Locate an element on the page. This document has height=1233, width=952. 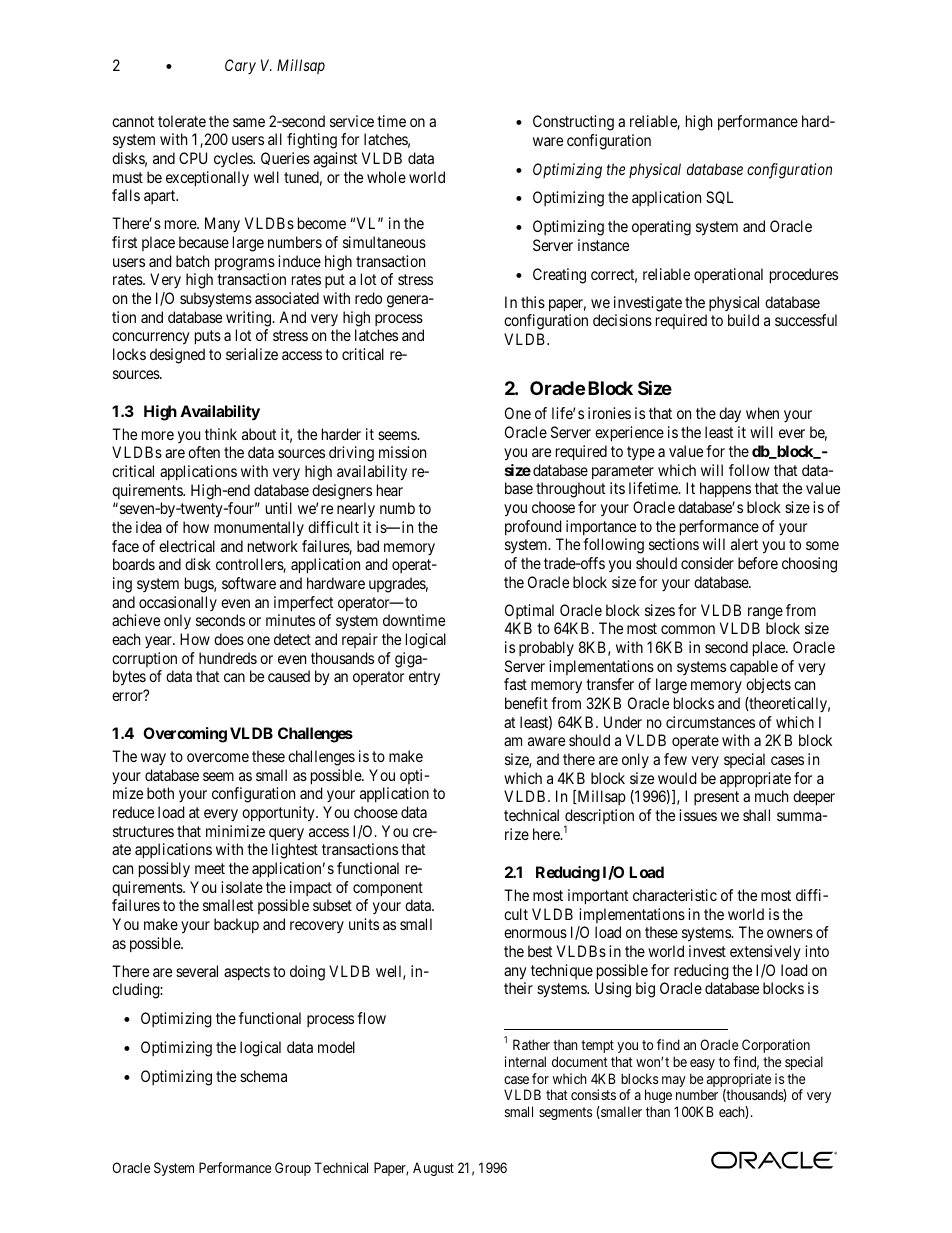
benefit is located at coordinates (526, 703).
